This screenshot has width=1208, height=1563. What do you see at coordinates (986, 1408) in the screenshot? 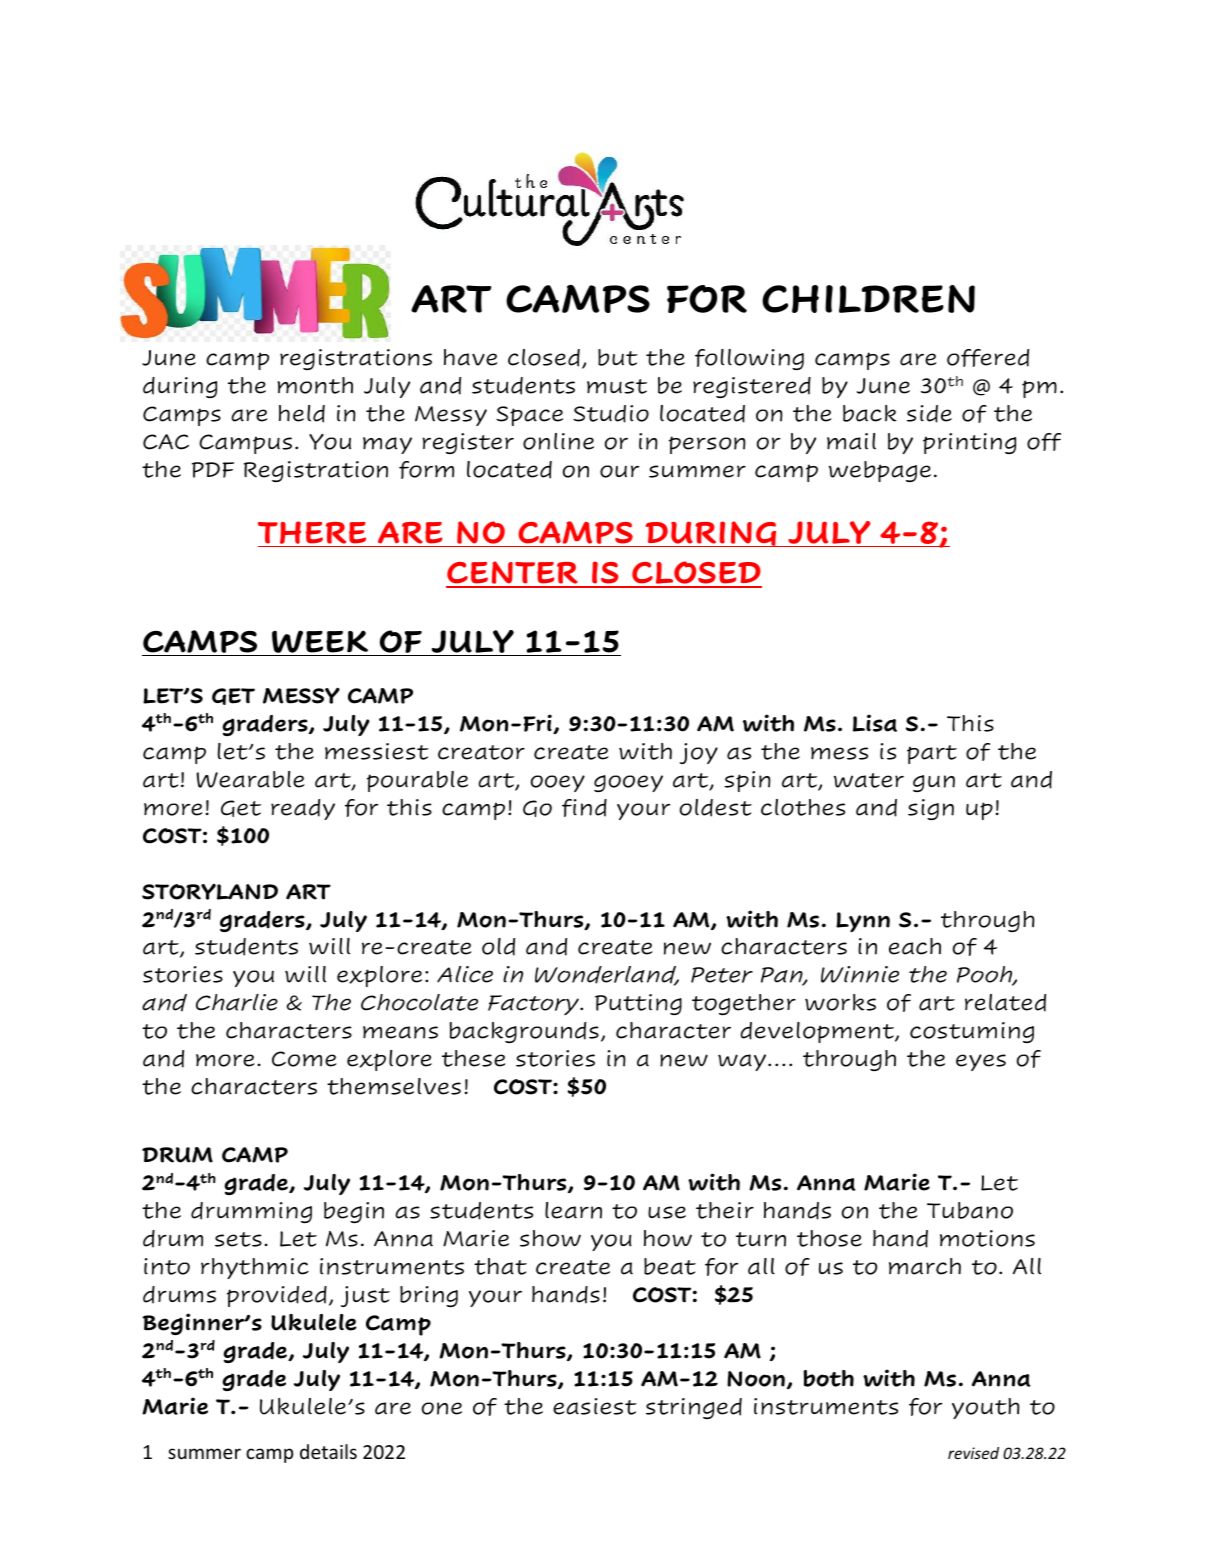
I see `youth` at bounding box center [986, 1408].
